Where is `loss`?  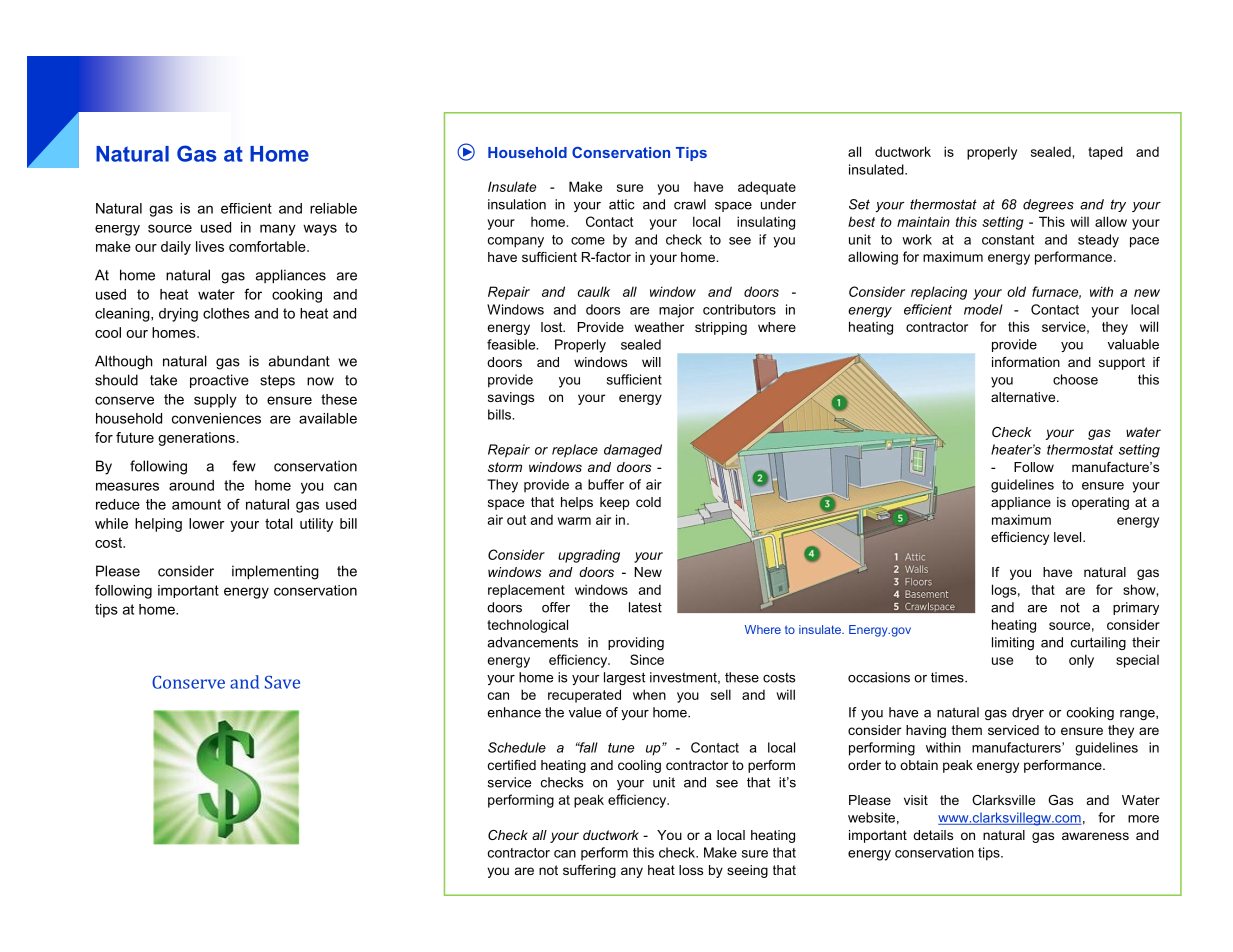
loss is located at coordinates (691, 870).
